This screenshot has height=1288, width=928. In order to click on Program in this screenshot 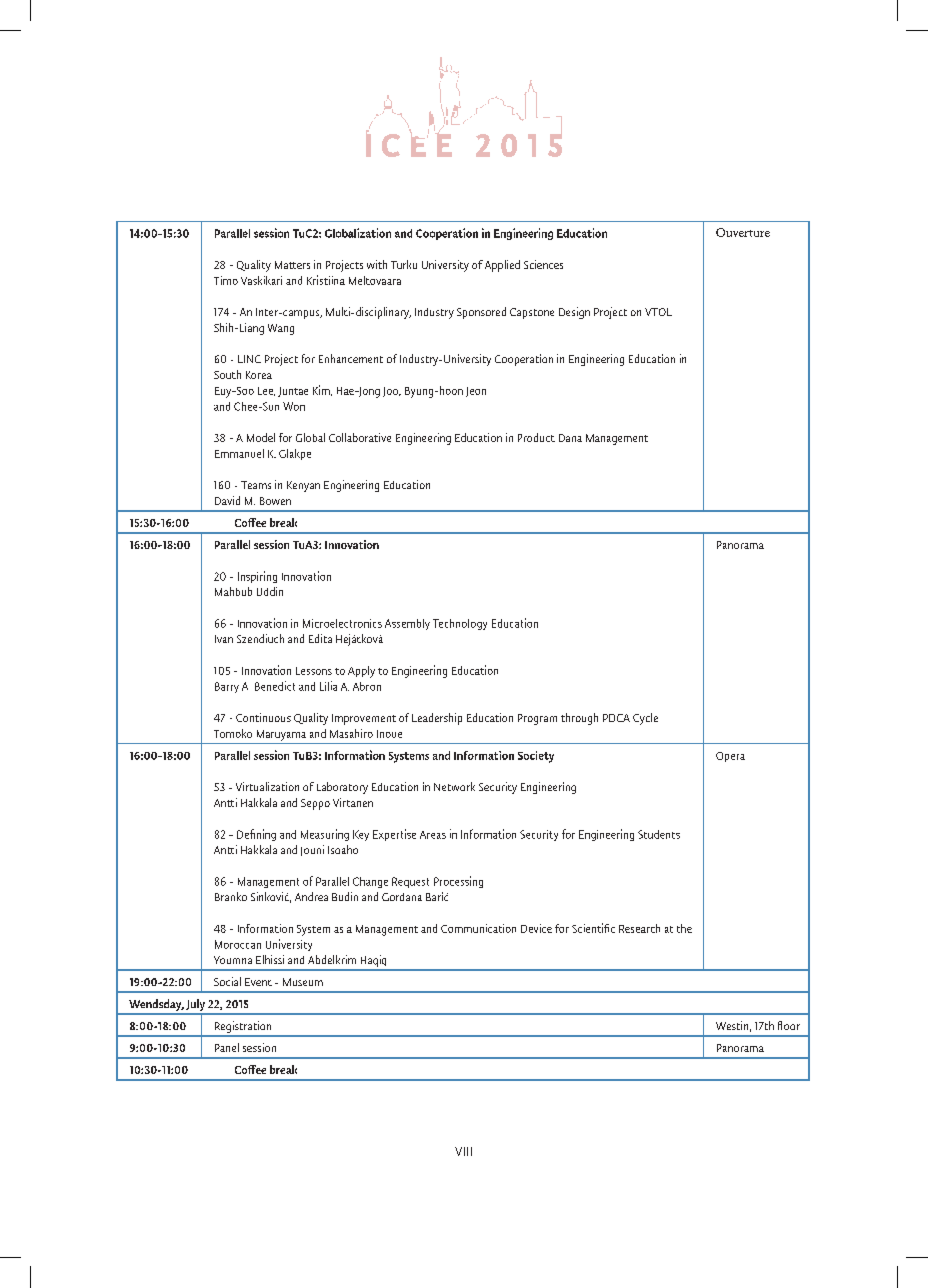, I will do `click(537, 719)`.
